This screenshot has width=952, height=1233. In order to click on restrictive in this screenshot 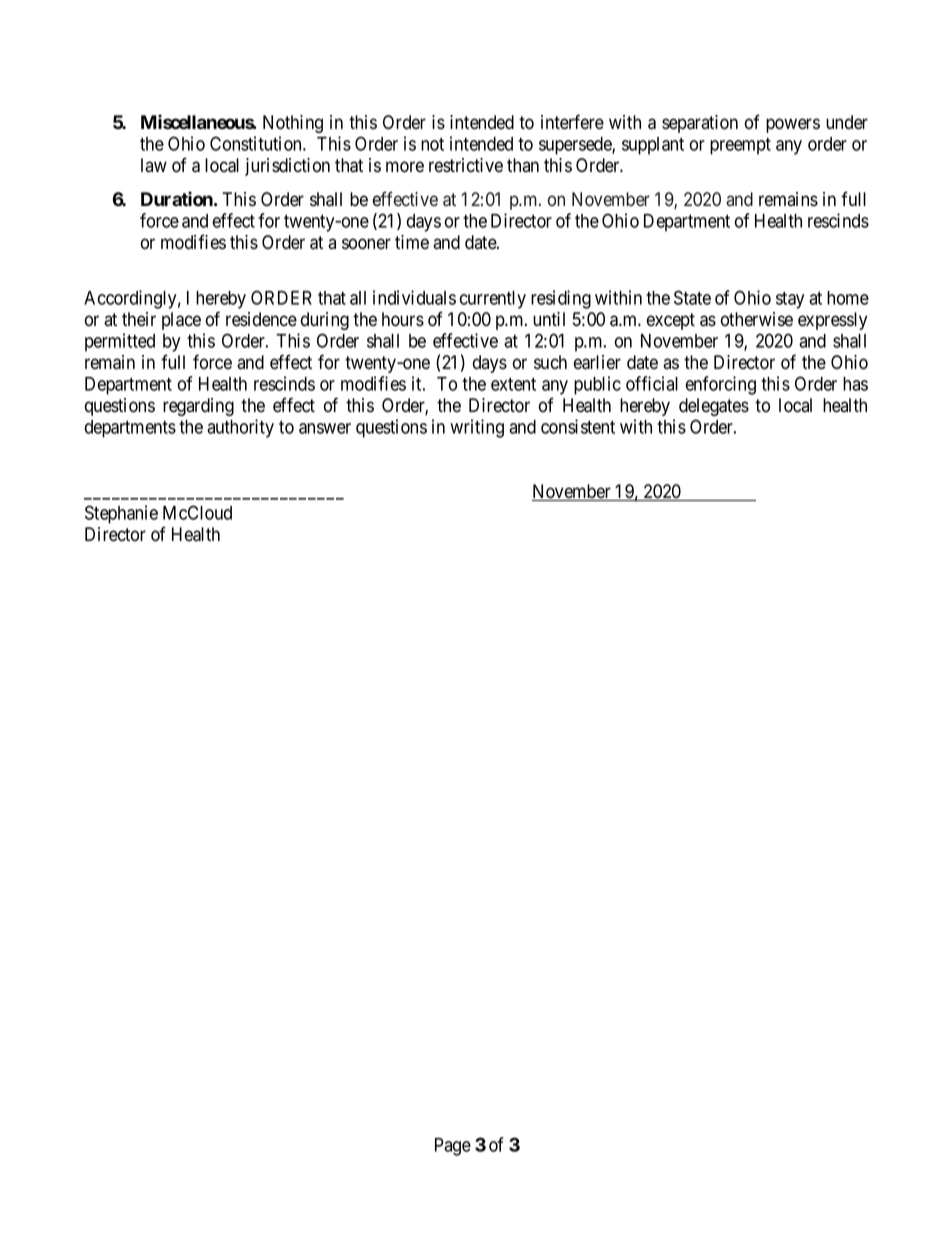, I will do `click(466, 165)`.
